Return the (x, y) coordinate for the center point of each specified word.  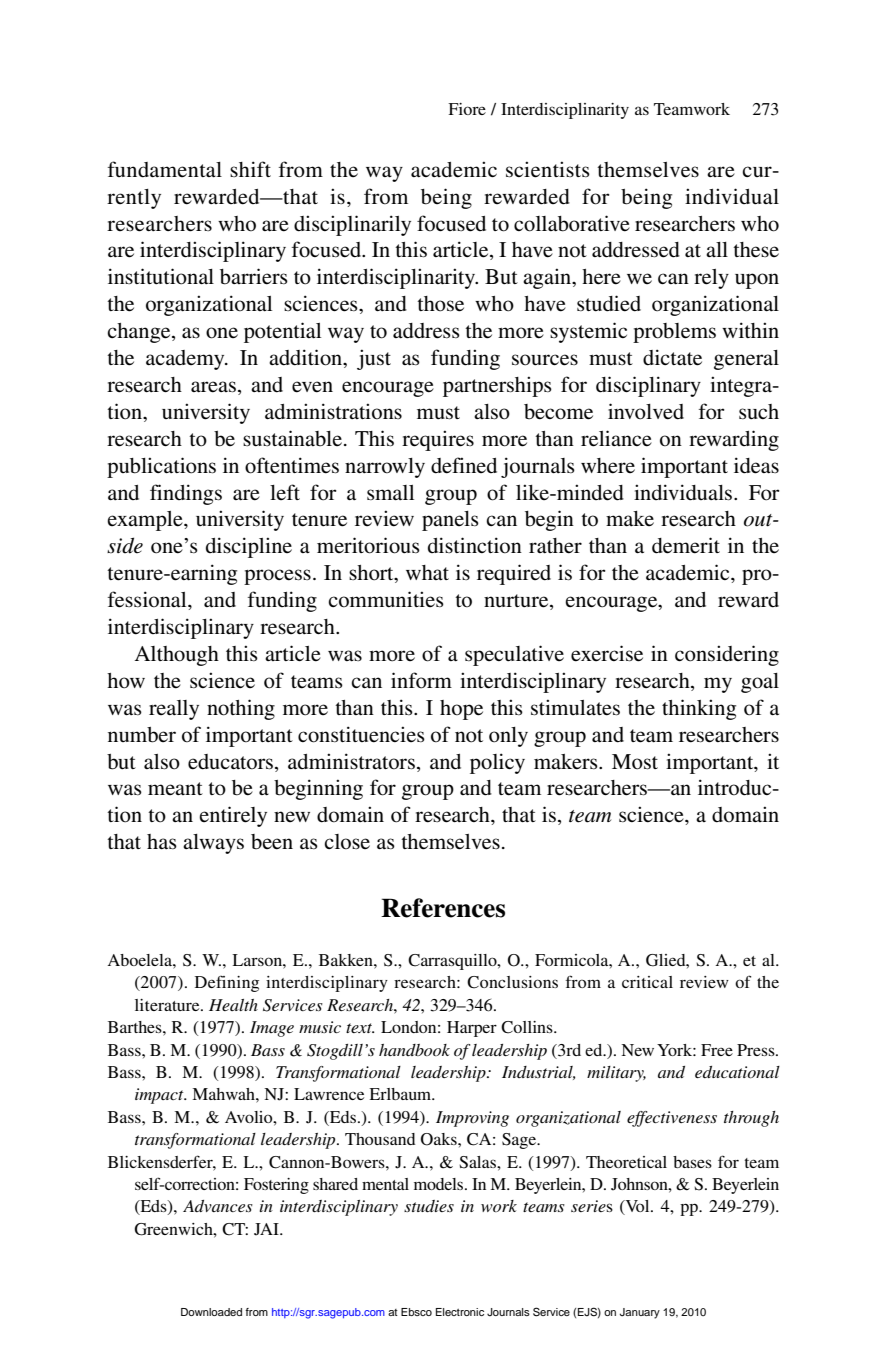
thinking (699, 709)
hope (461, 710)
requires (438, 440)
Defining (227, 983)
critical (647, 982)
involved (646, 411)
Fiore (467, 109)
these (756, 250)
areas (213, 387)
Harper (472, 1029)
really (174, 710)
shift (250, 169)
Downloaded (211, 1312)
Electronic (460, 1312)
